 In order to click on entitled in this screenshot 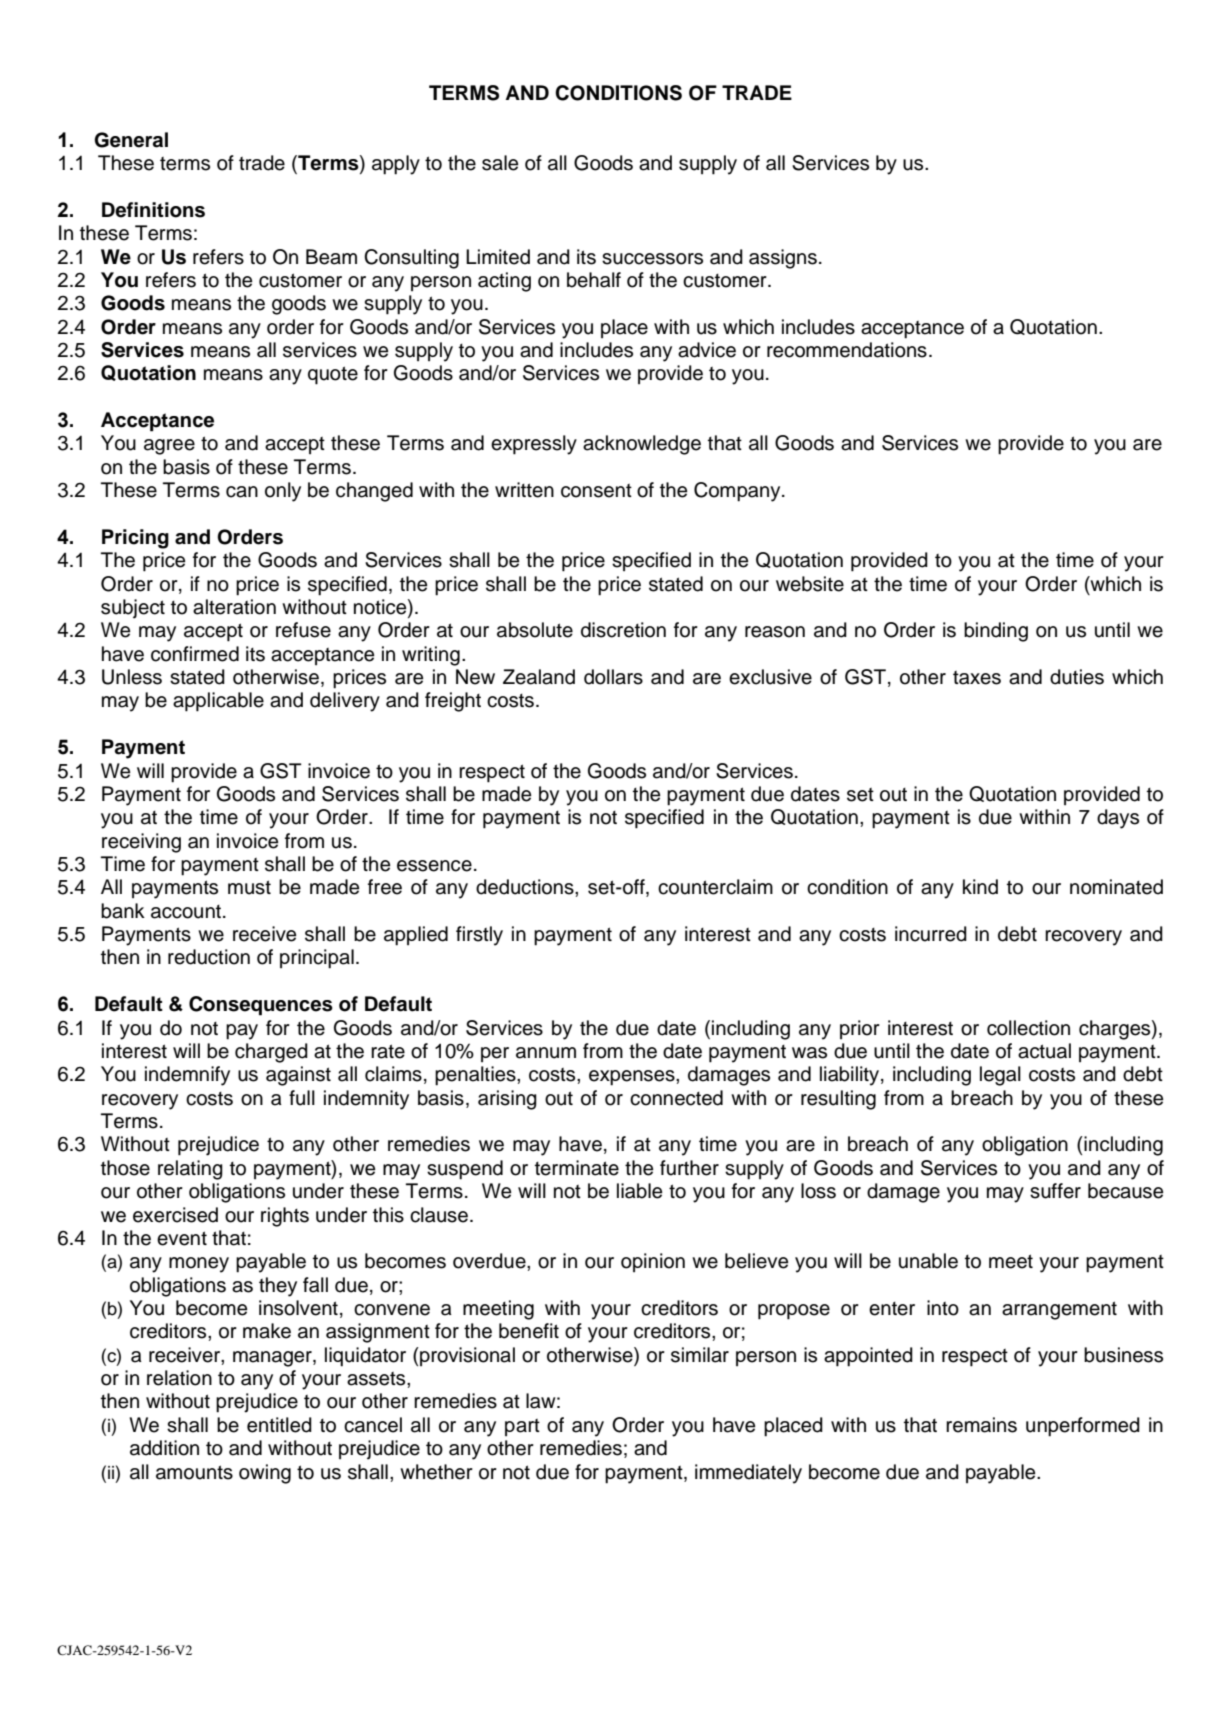, I will do `click(279, 1425)`.
